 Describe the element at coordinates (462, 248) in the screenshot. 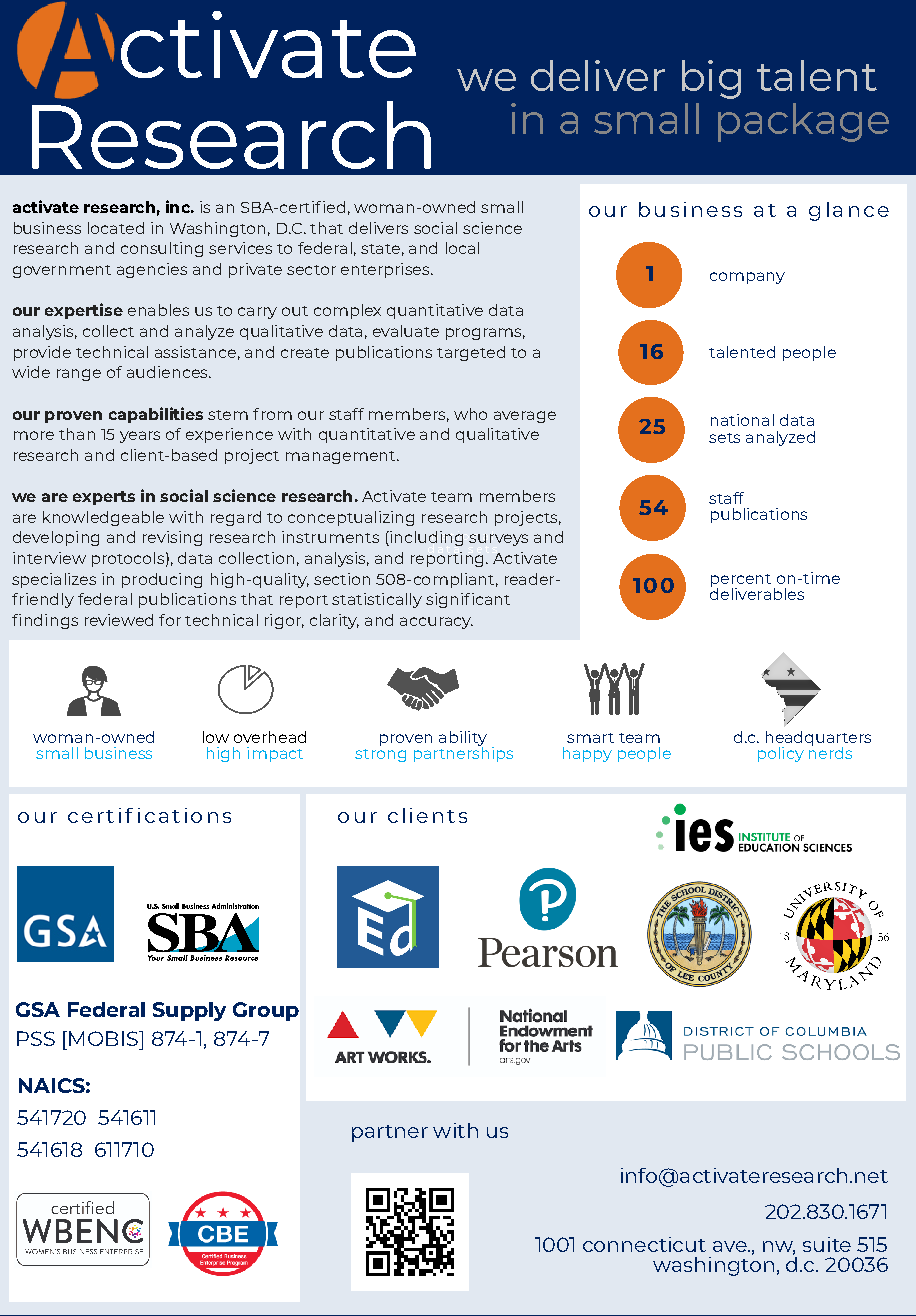

I see `local` at that location.
